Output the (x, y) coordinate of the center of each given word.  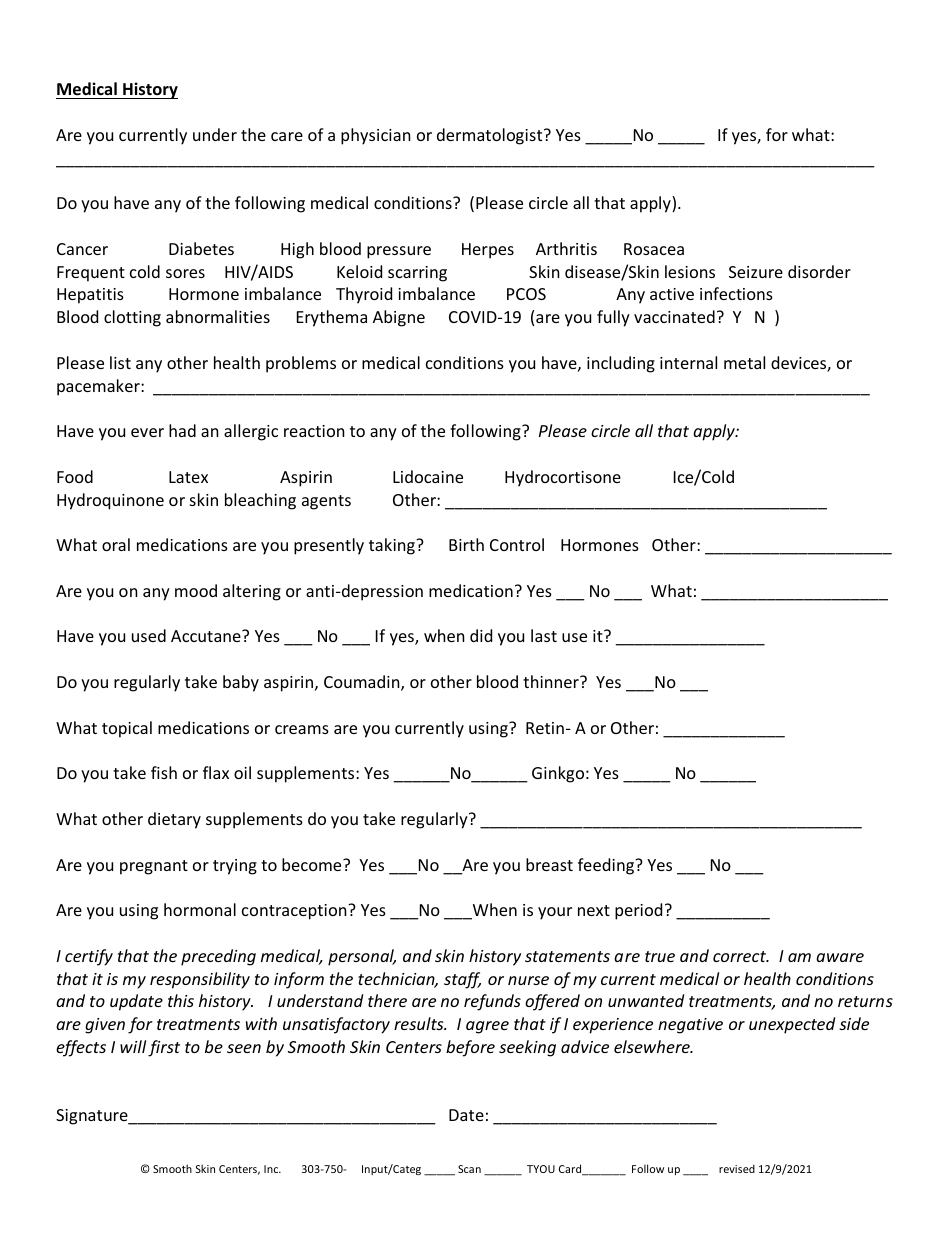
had (182, 430)
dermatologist (491, 136)
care (287, 136)
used (149, 635)
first (164, 1048)
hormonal (200, 909)
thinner (552, 681)
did (481, 635)
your (555, 913)
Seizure (756, 272)
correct (740, 956)
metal (744, 362)
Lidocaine (428, 476)
